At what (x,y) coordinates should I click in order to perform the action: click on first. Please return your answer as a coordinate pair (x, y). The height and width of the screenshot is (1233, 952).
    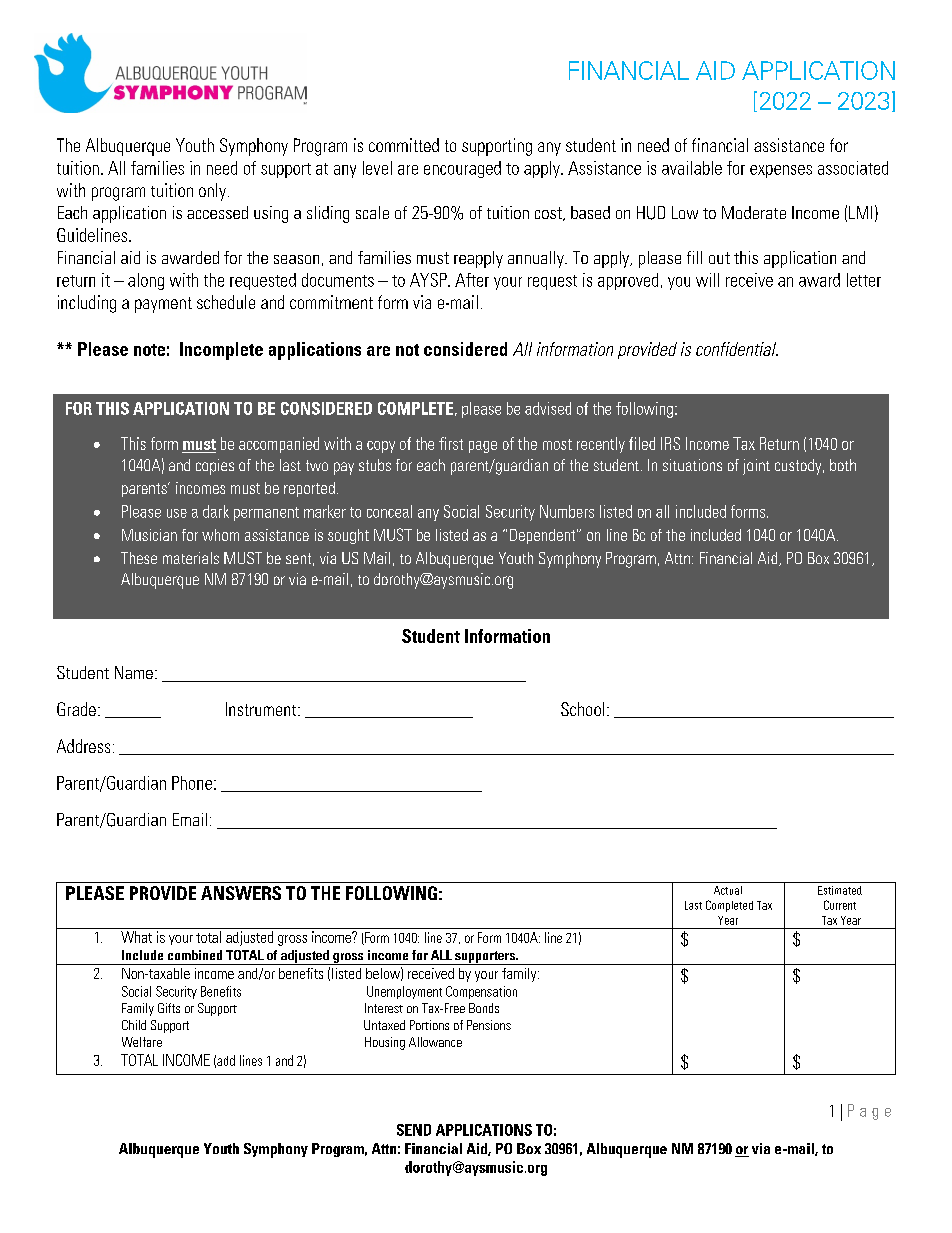
    Looking at the image, I should click on (451, 443).
